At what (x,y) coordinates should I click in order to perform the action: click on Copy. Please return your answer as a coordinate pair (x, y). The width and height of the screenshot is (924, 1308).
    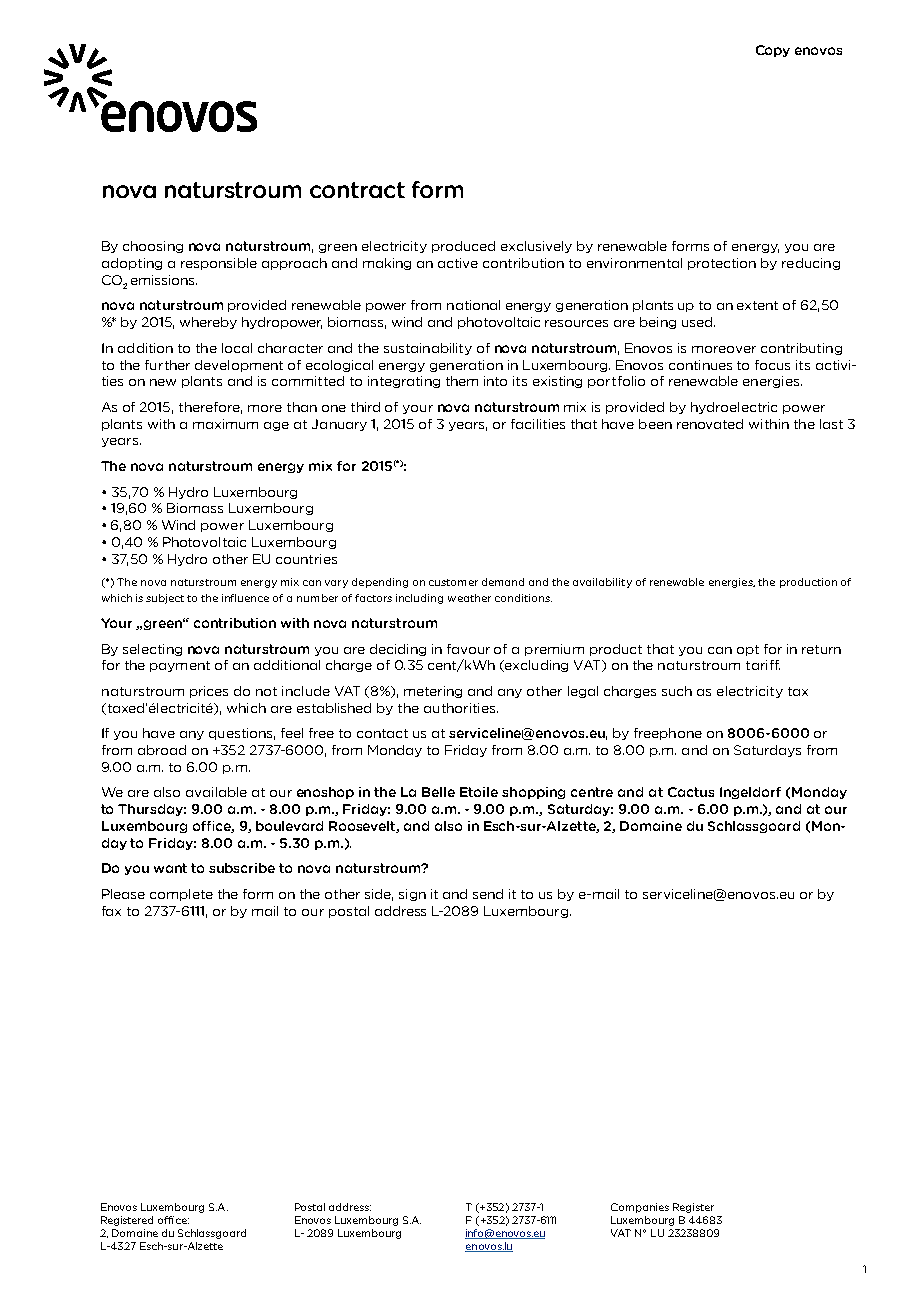
    Looking at the image, I should click on (773, 51).
